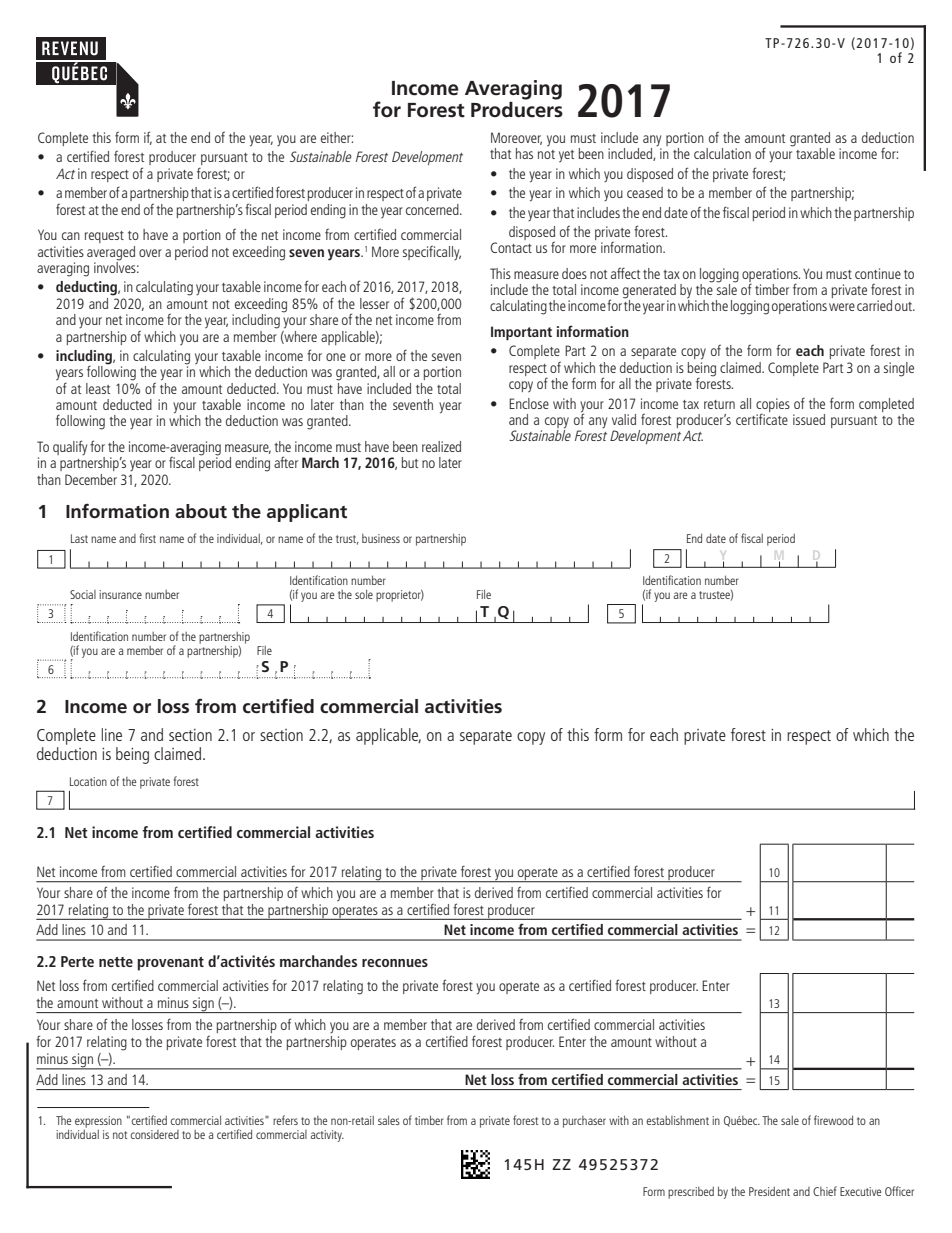  I want to click on sole, so click(364, 594).
